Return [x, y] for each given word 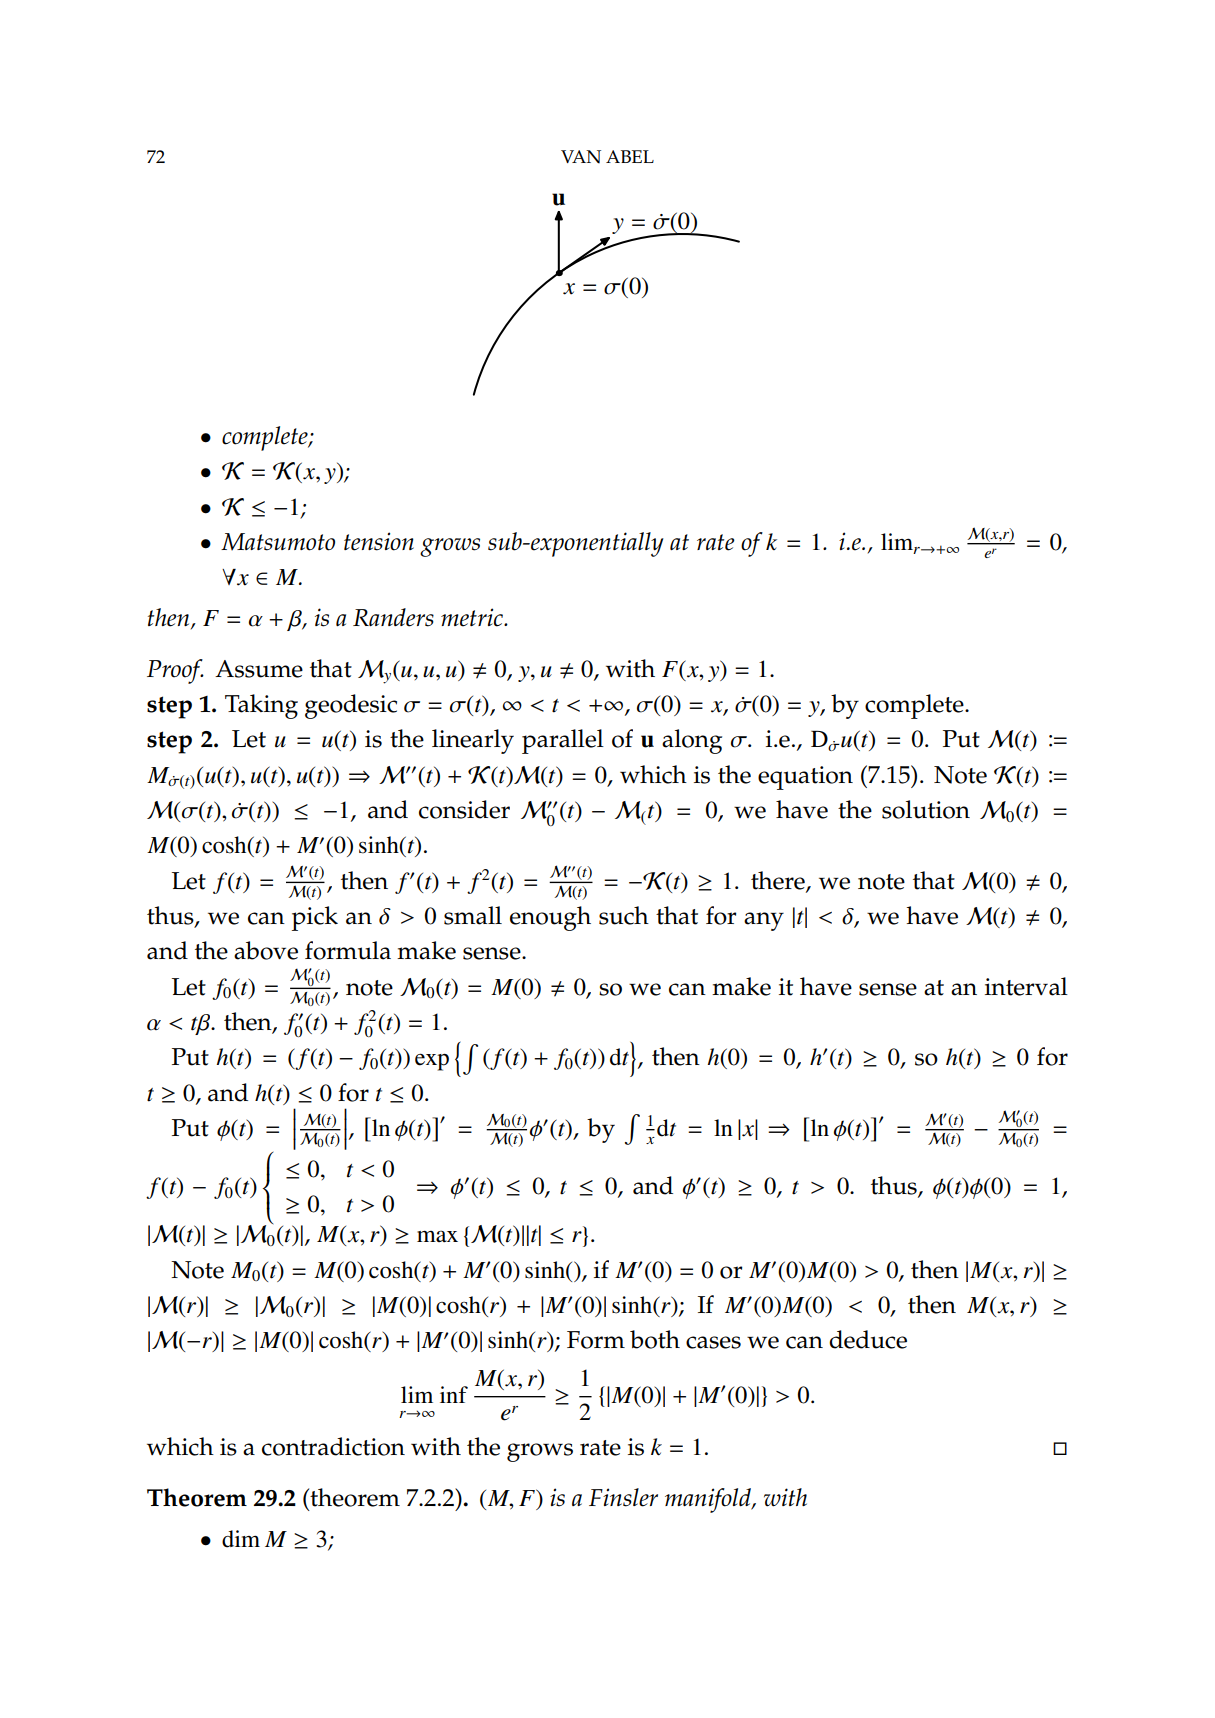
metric [473, 617]
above [266, 950]
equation [805, 778]
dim [241, 1539]
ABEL [630, 156]
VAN [581, 157]
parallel [563, 741]
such [624, 915]
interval [1026, 986]
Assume [259, 669]
